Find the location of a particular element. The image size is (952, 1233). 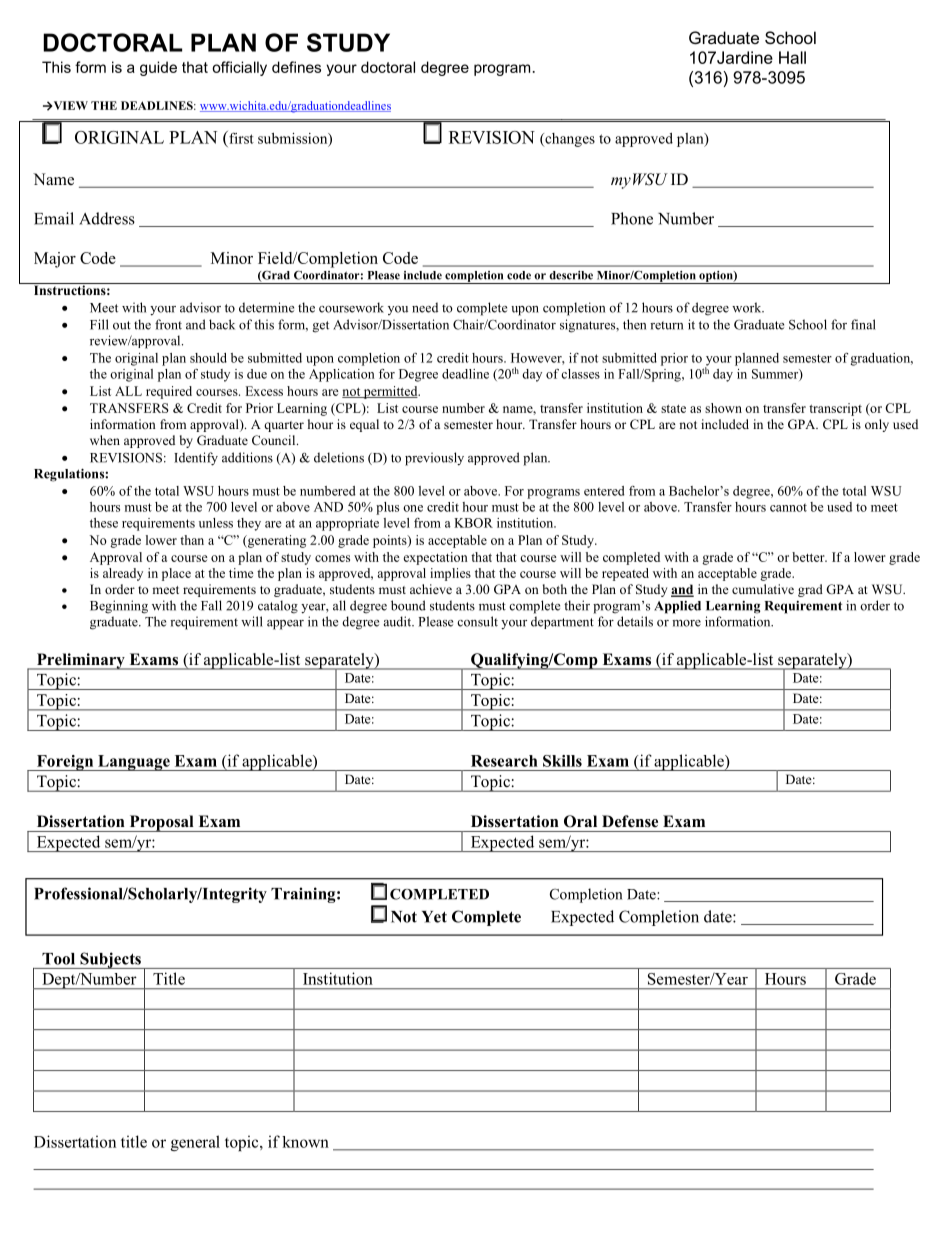

general is located at coordinates (195, 1143).
